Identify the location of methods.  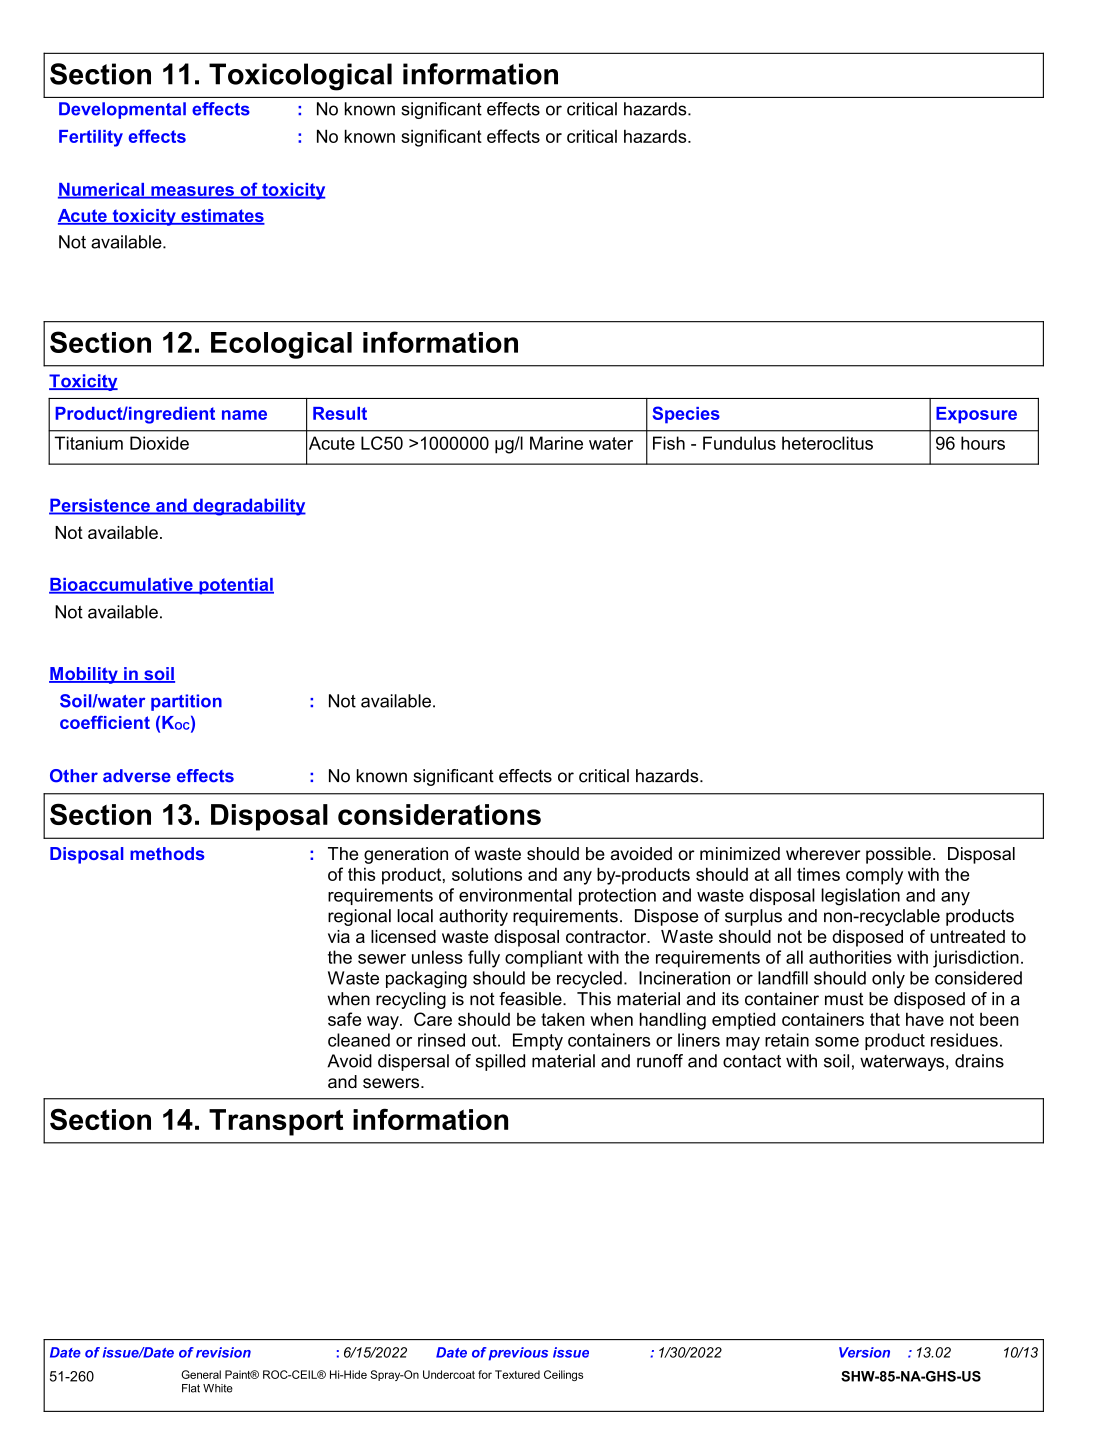
(167, 853).
